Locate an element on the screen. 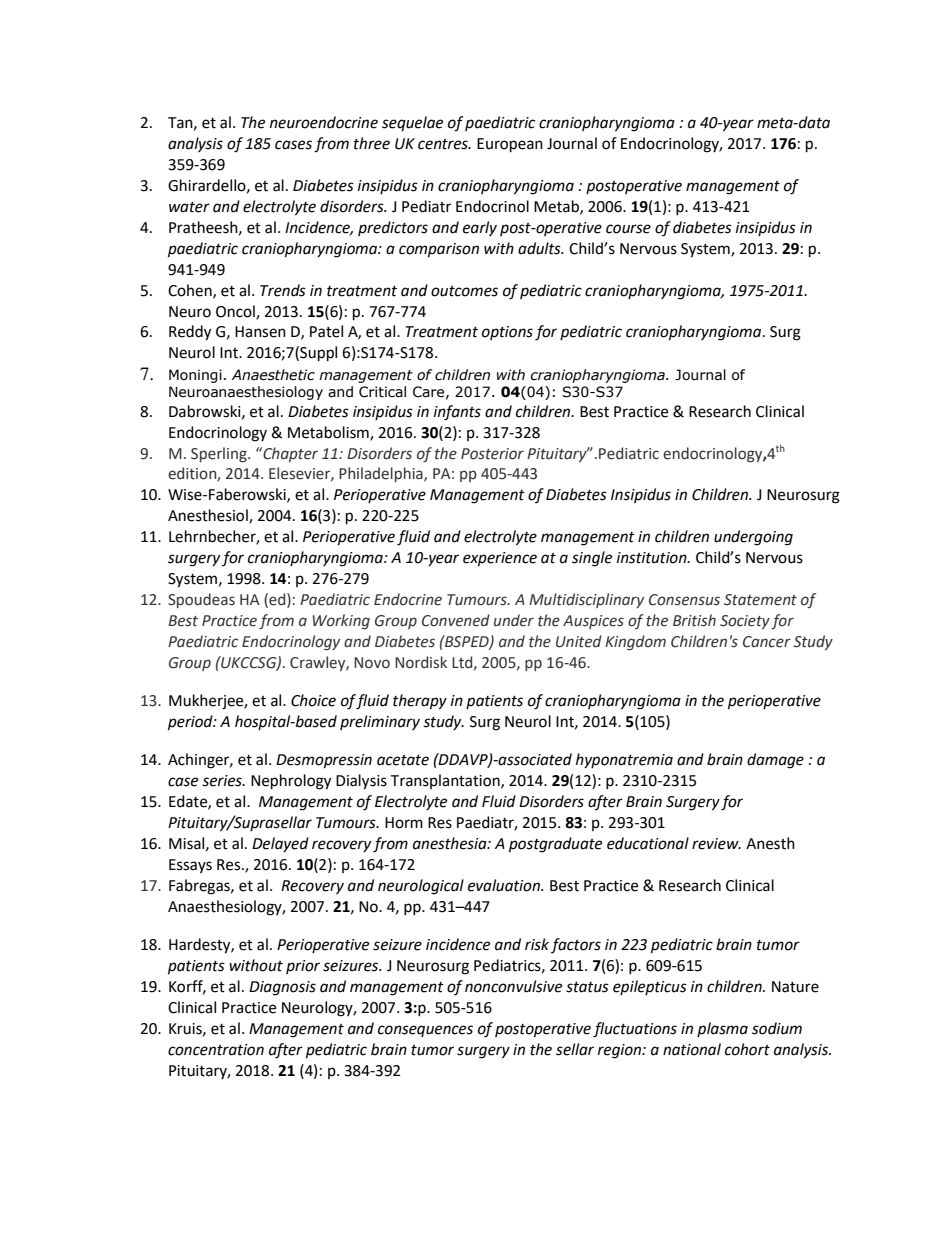 Image resolution: width=952 pixels, height=1233 pixels. plasma is located at coordinates (722, 1029).
